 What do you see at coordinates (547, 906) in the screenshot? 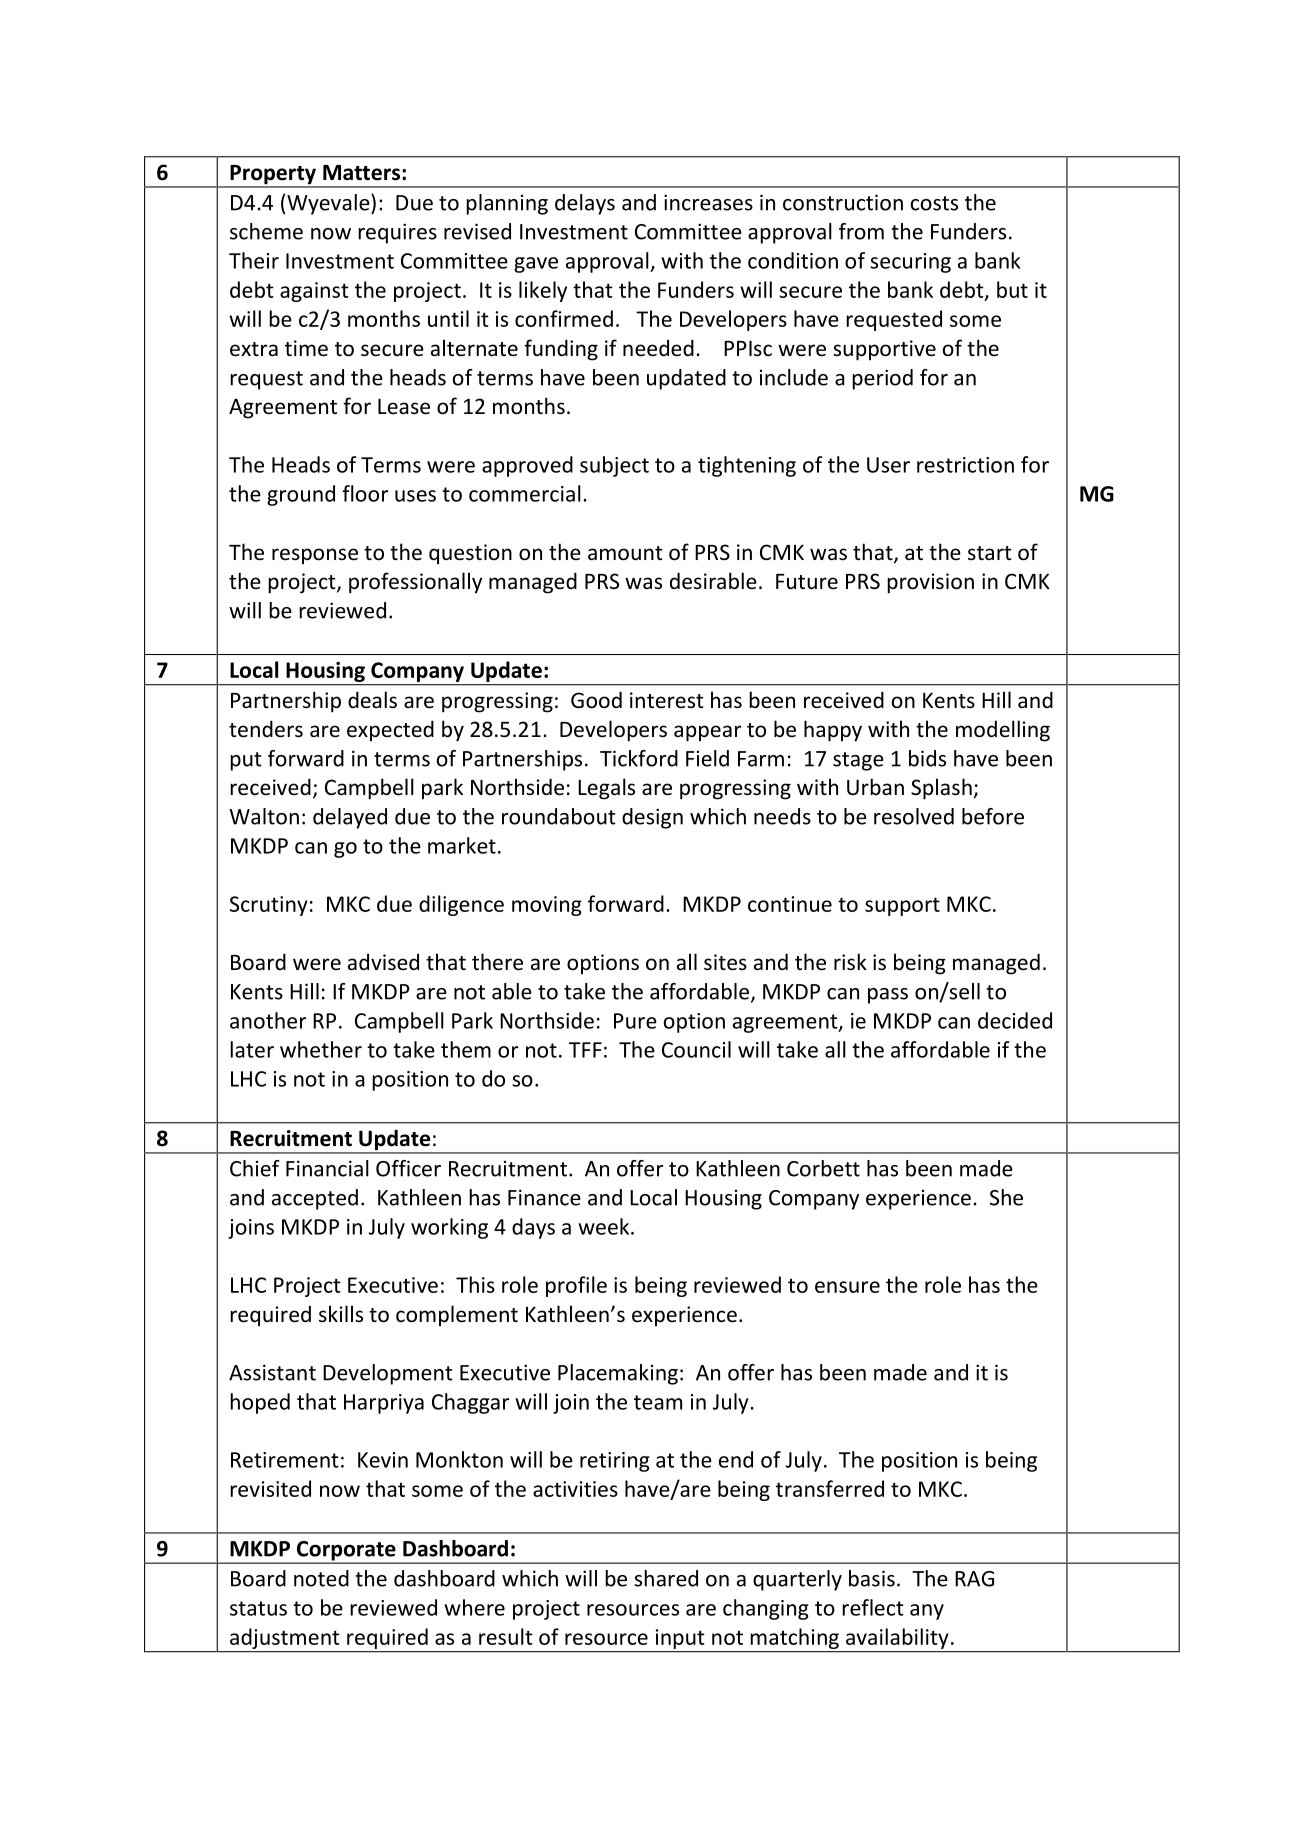
I see `moving` at bounding box center [547, 906].
